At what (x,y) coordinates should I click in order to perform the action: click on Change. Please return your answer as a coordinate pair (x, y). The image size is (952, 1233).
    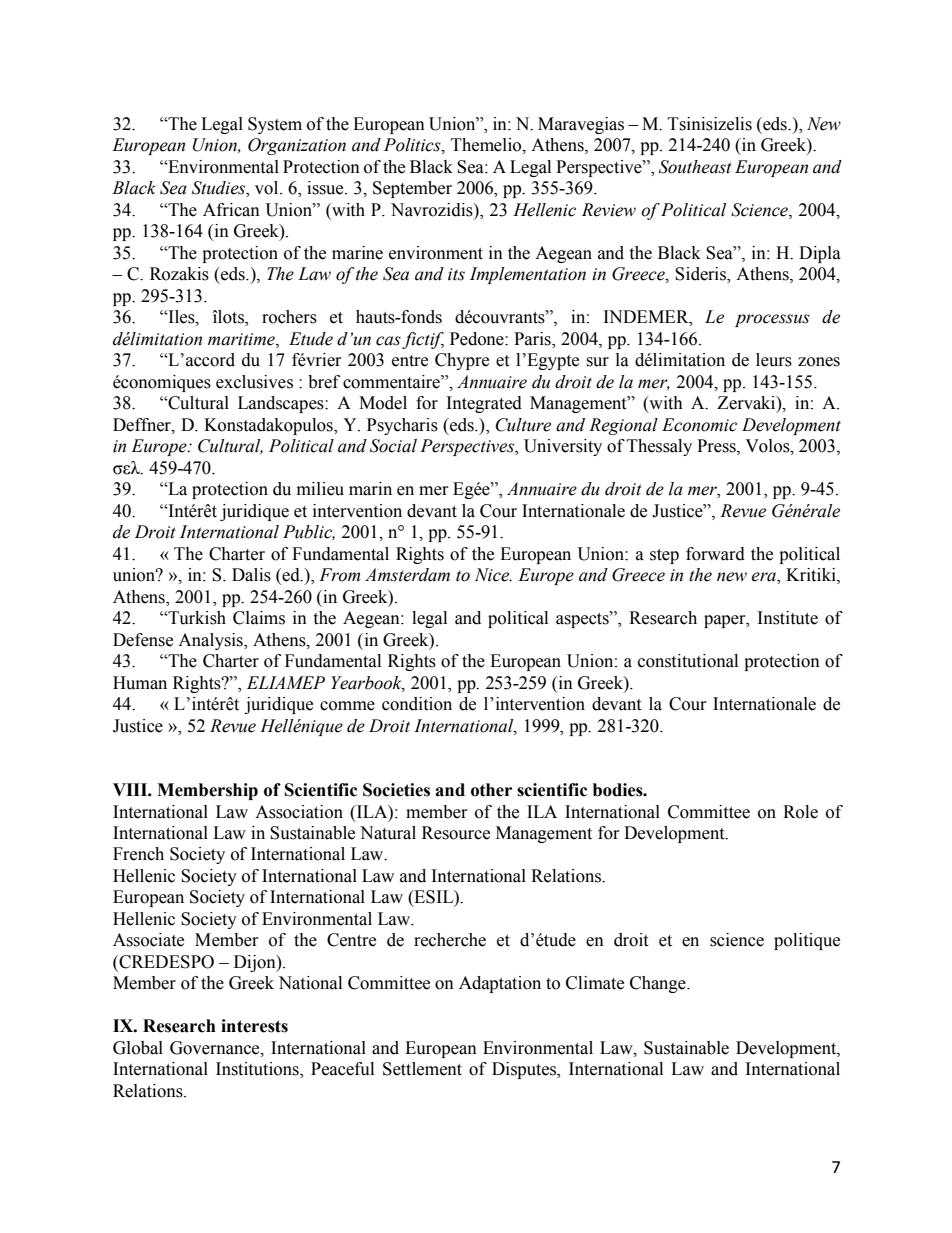
    Looking at the image, I should click on (659, 984).
